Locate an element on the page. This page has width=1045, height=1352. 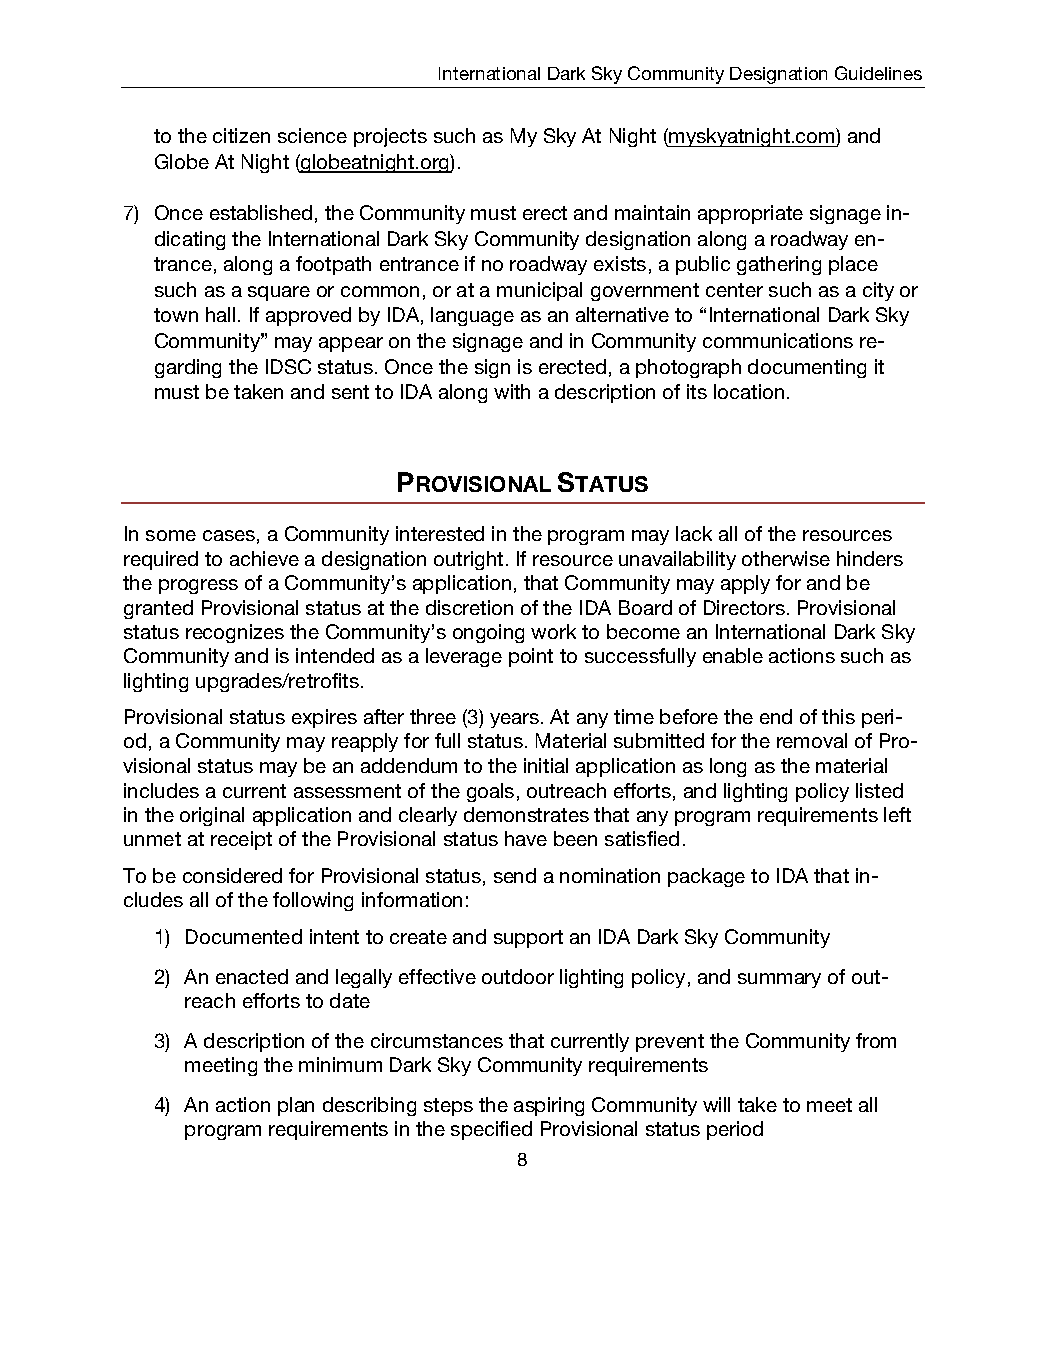
sent is located at coordinates (350, 392).
